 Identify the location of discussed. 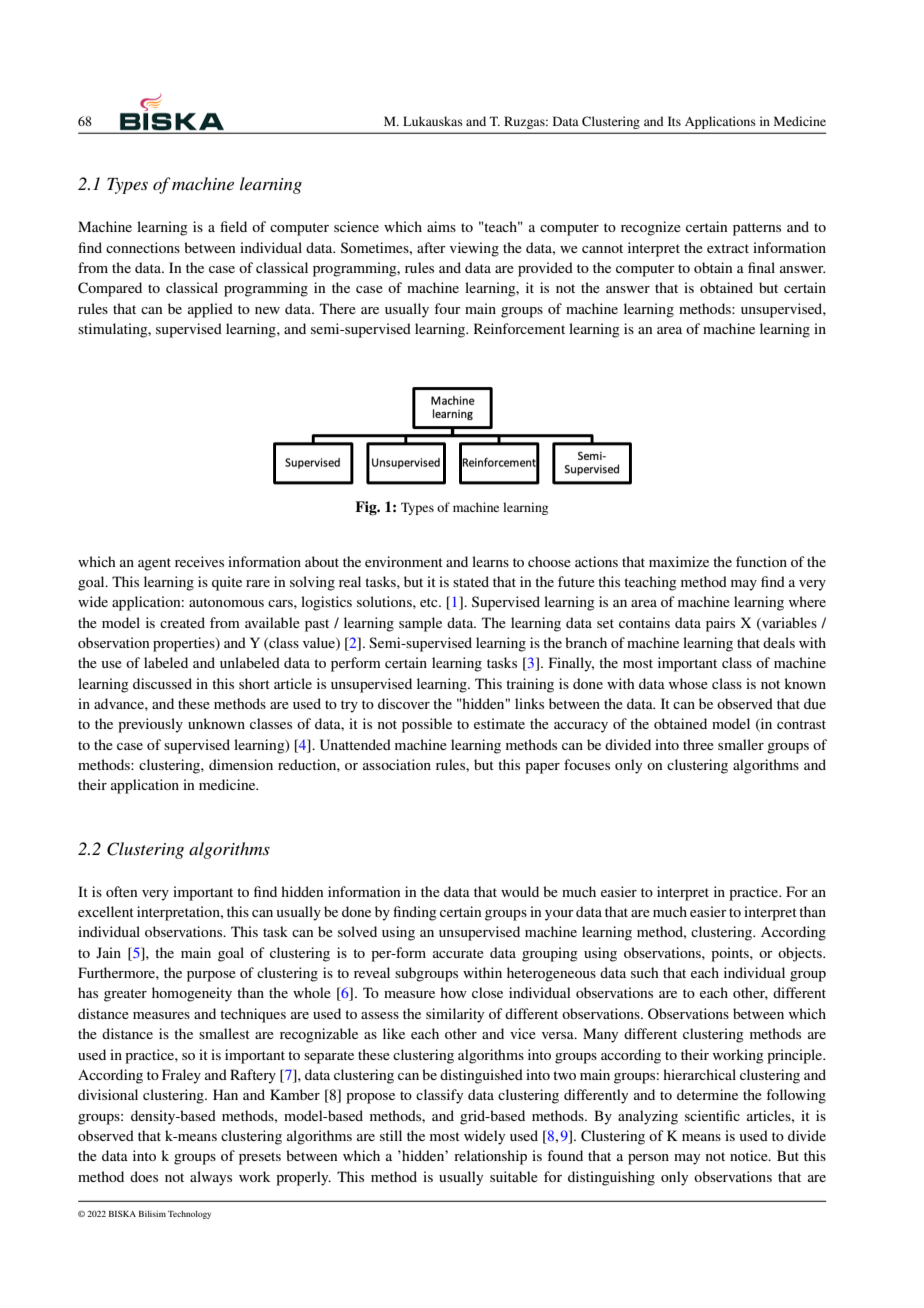
(162, 683).
